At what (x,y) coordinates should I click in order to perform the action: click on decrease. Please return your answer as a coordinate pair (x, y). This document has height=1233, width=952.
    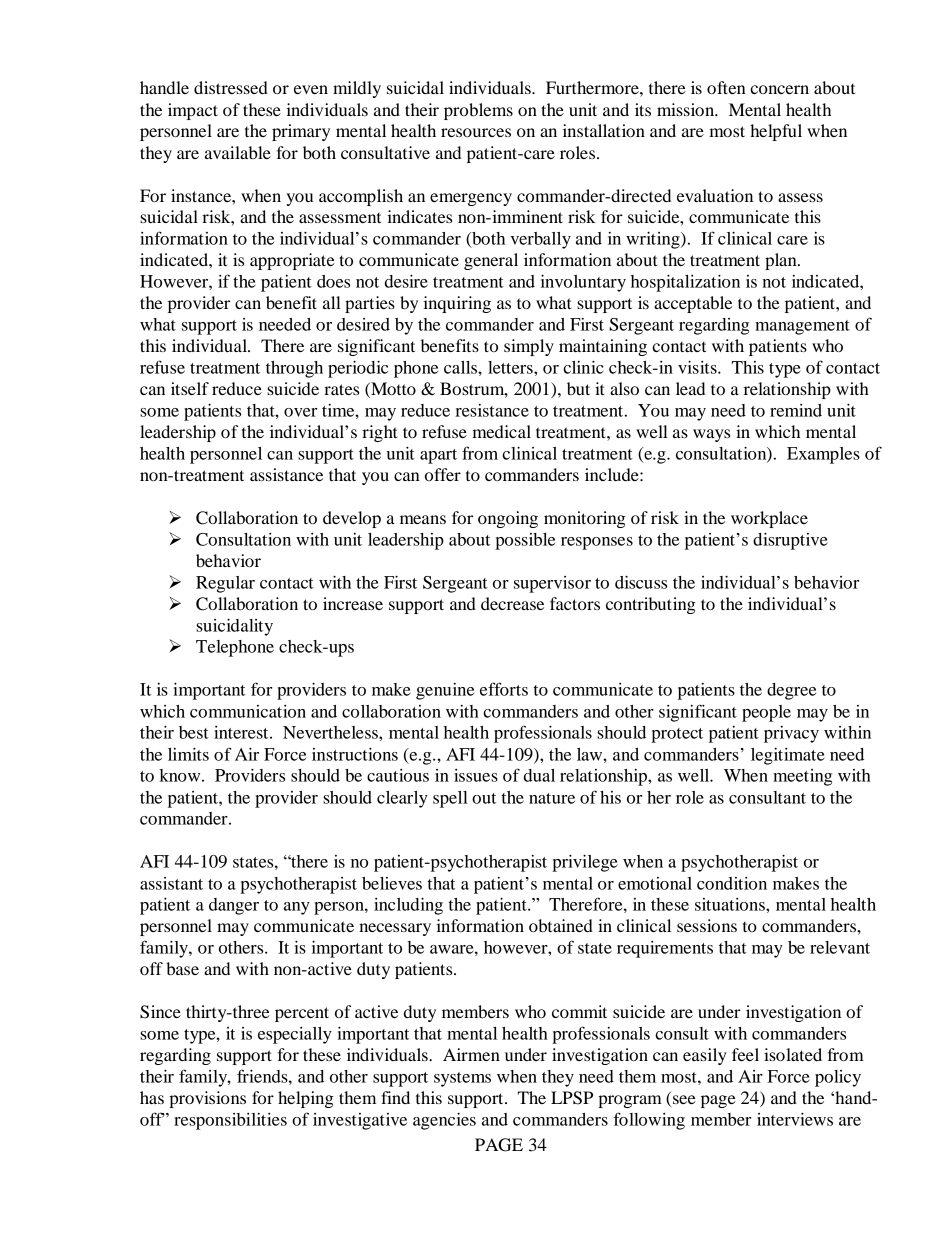
    Looking at the image, I should click on (512, 603).
